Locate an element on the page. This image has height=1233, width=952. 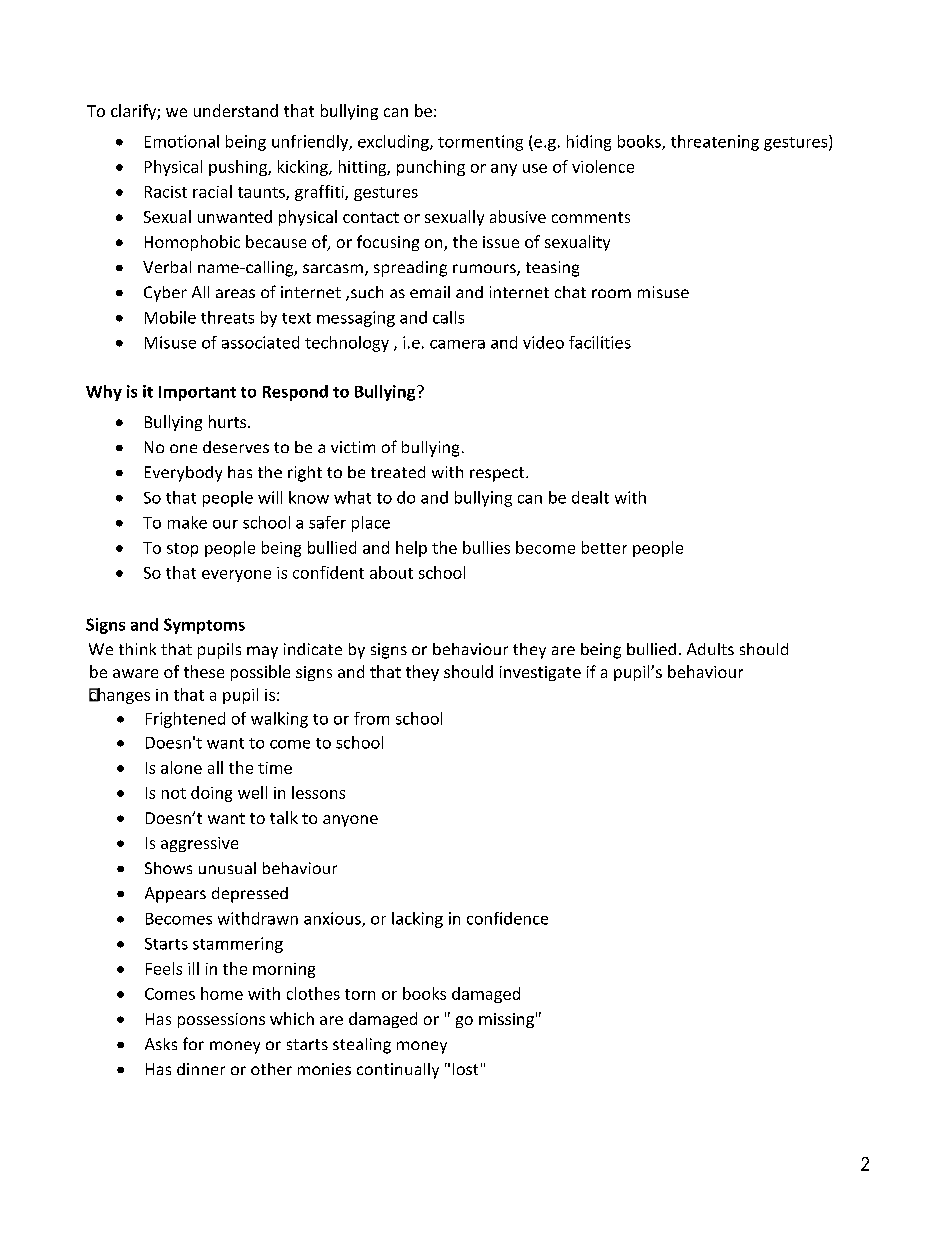
violence is located at coordinates (603, 166).
